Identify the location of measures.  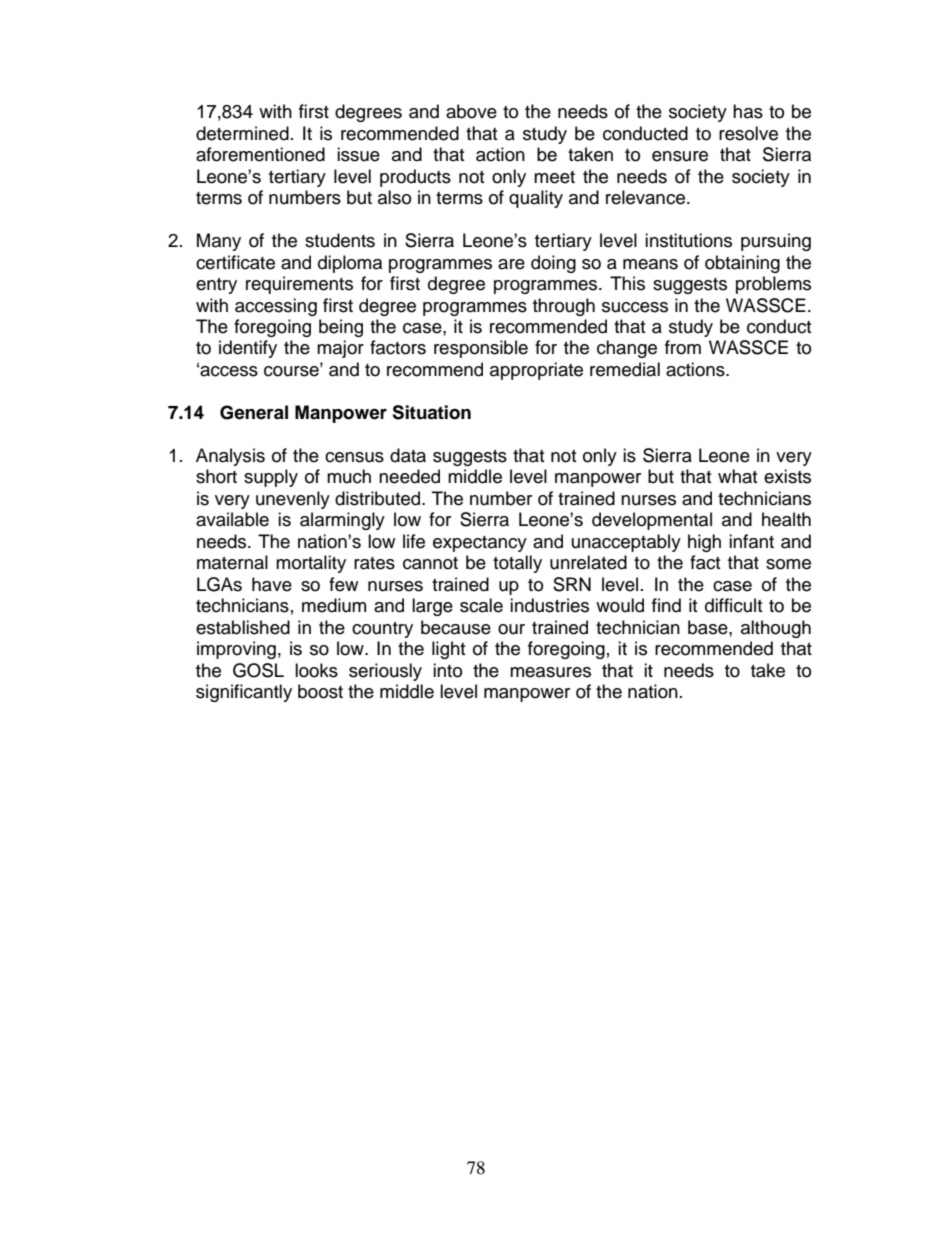
(550, 672).
